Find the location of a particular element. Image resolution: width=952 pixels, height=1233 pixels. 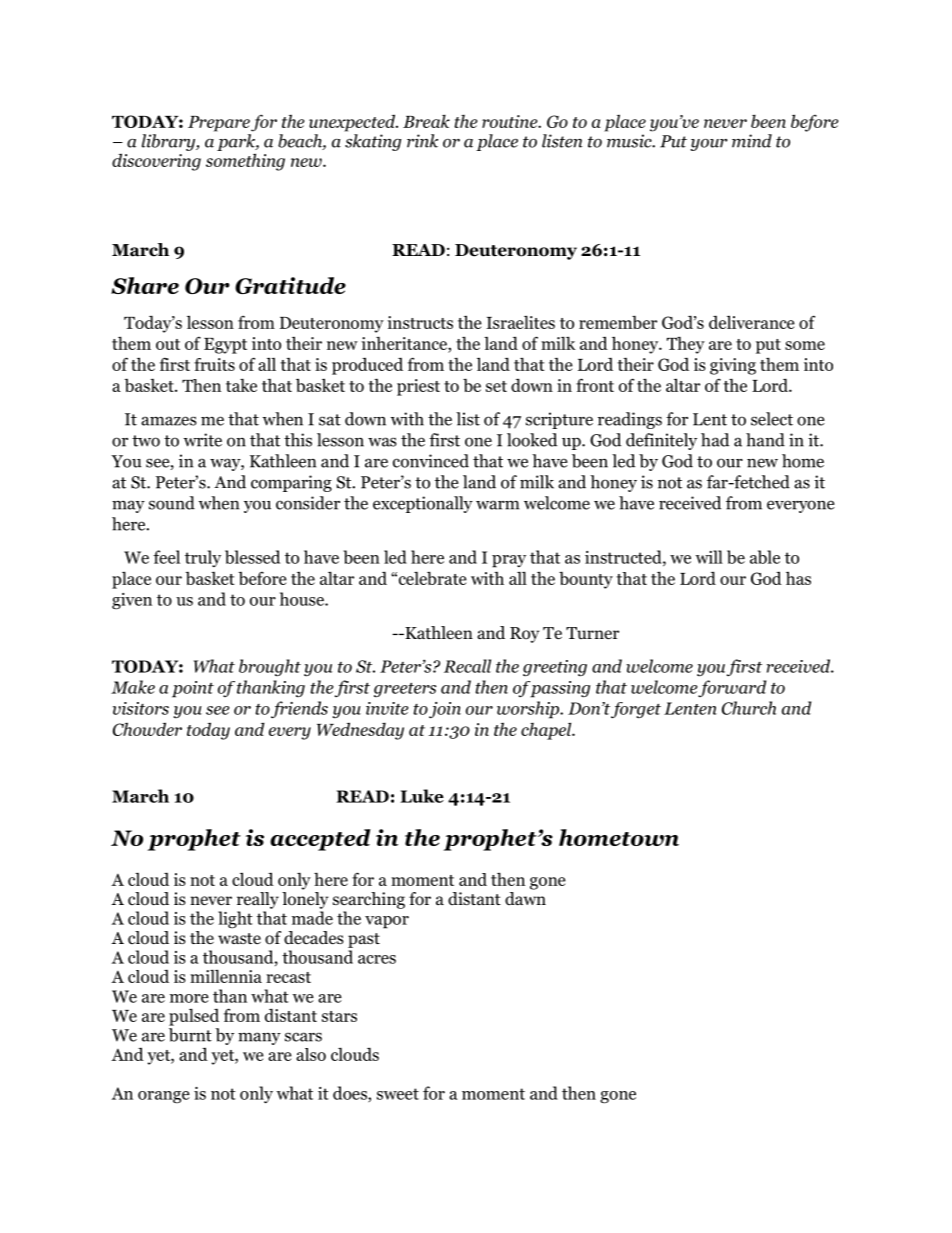

burnt is located at coordinates (190, 1035).
